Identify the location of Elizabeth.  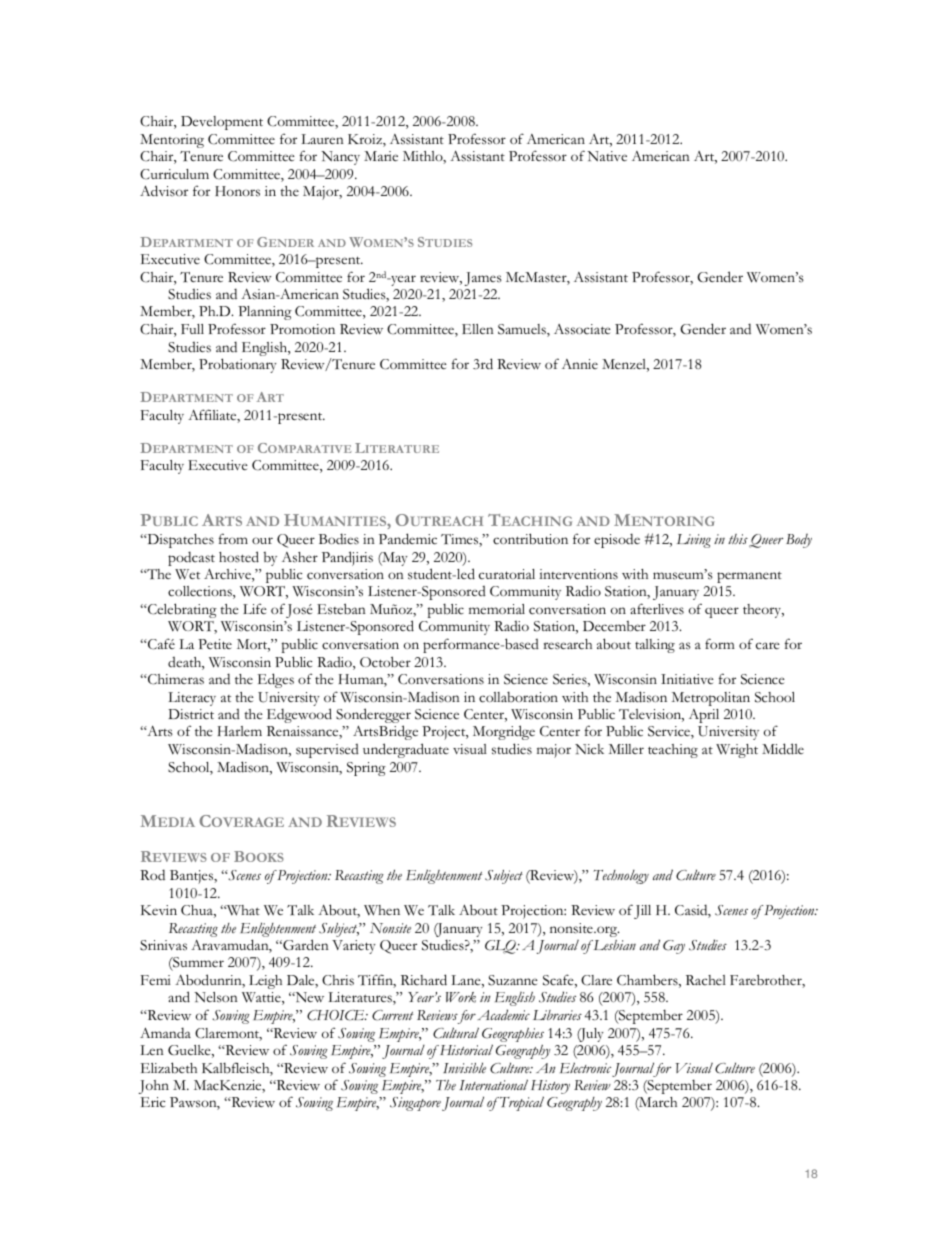
(168, 1067).
